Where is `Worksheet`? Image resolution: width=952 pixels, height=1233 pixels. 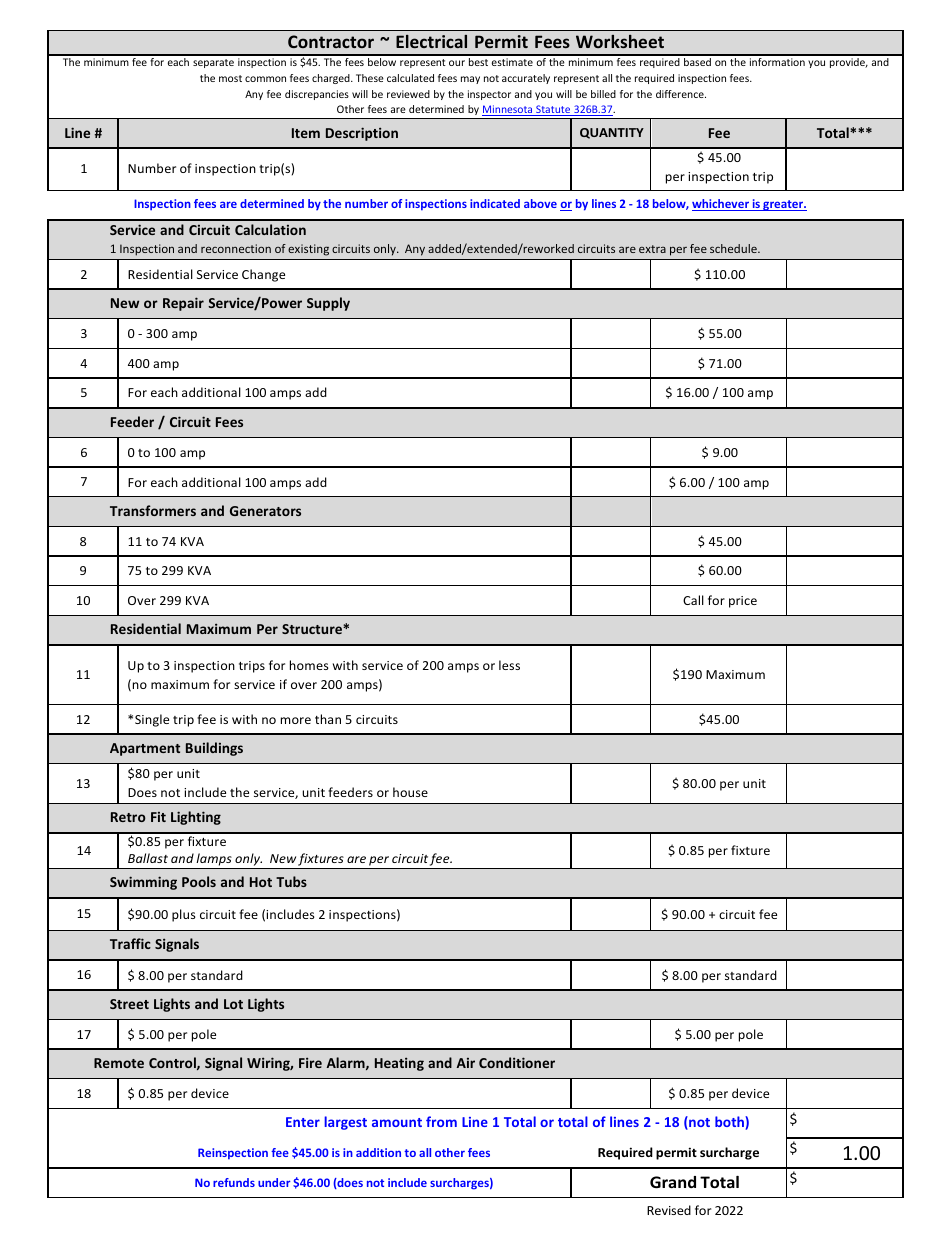 Worksheet is located at coordinates (620, 41).
